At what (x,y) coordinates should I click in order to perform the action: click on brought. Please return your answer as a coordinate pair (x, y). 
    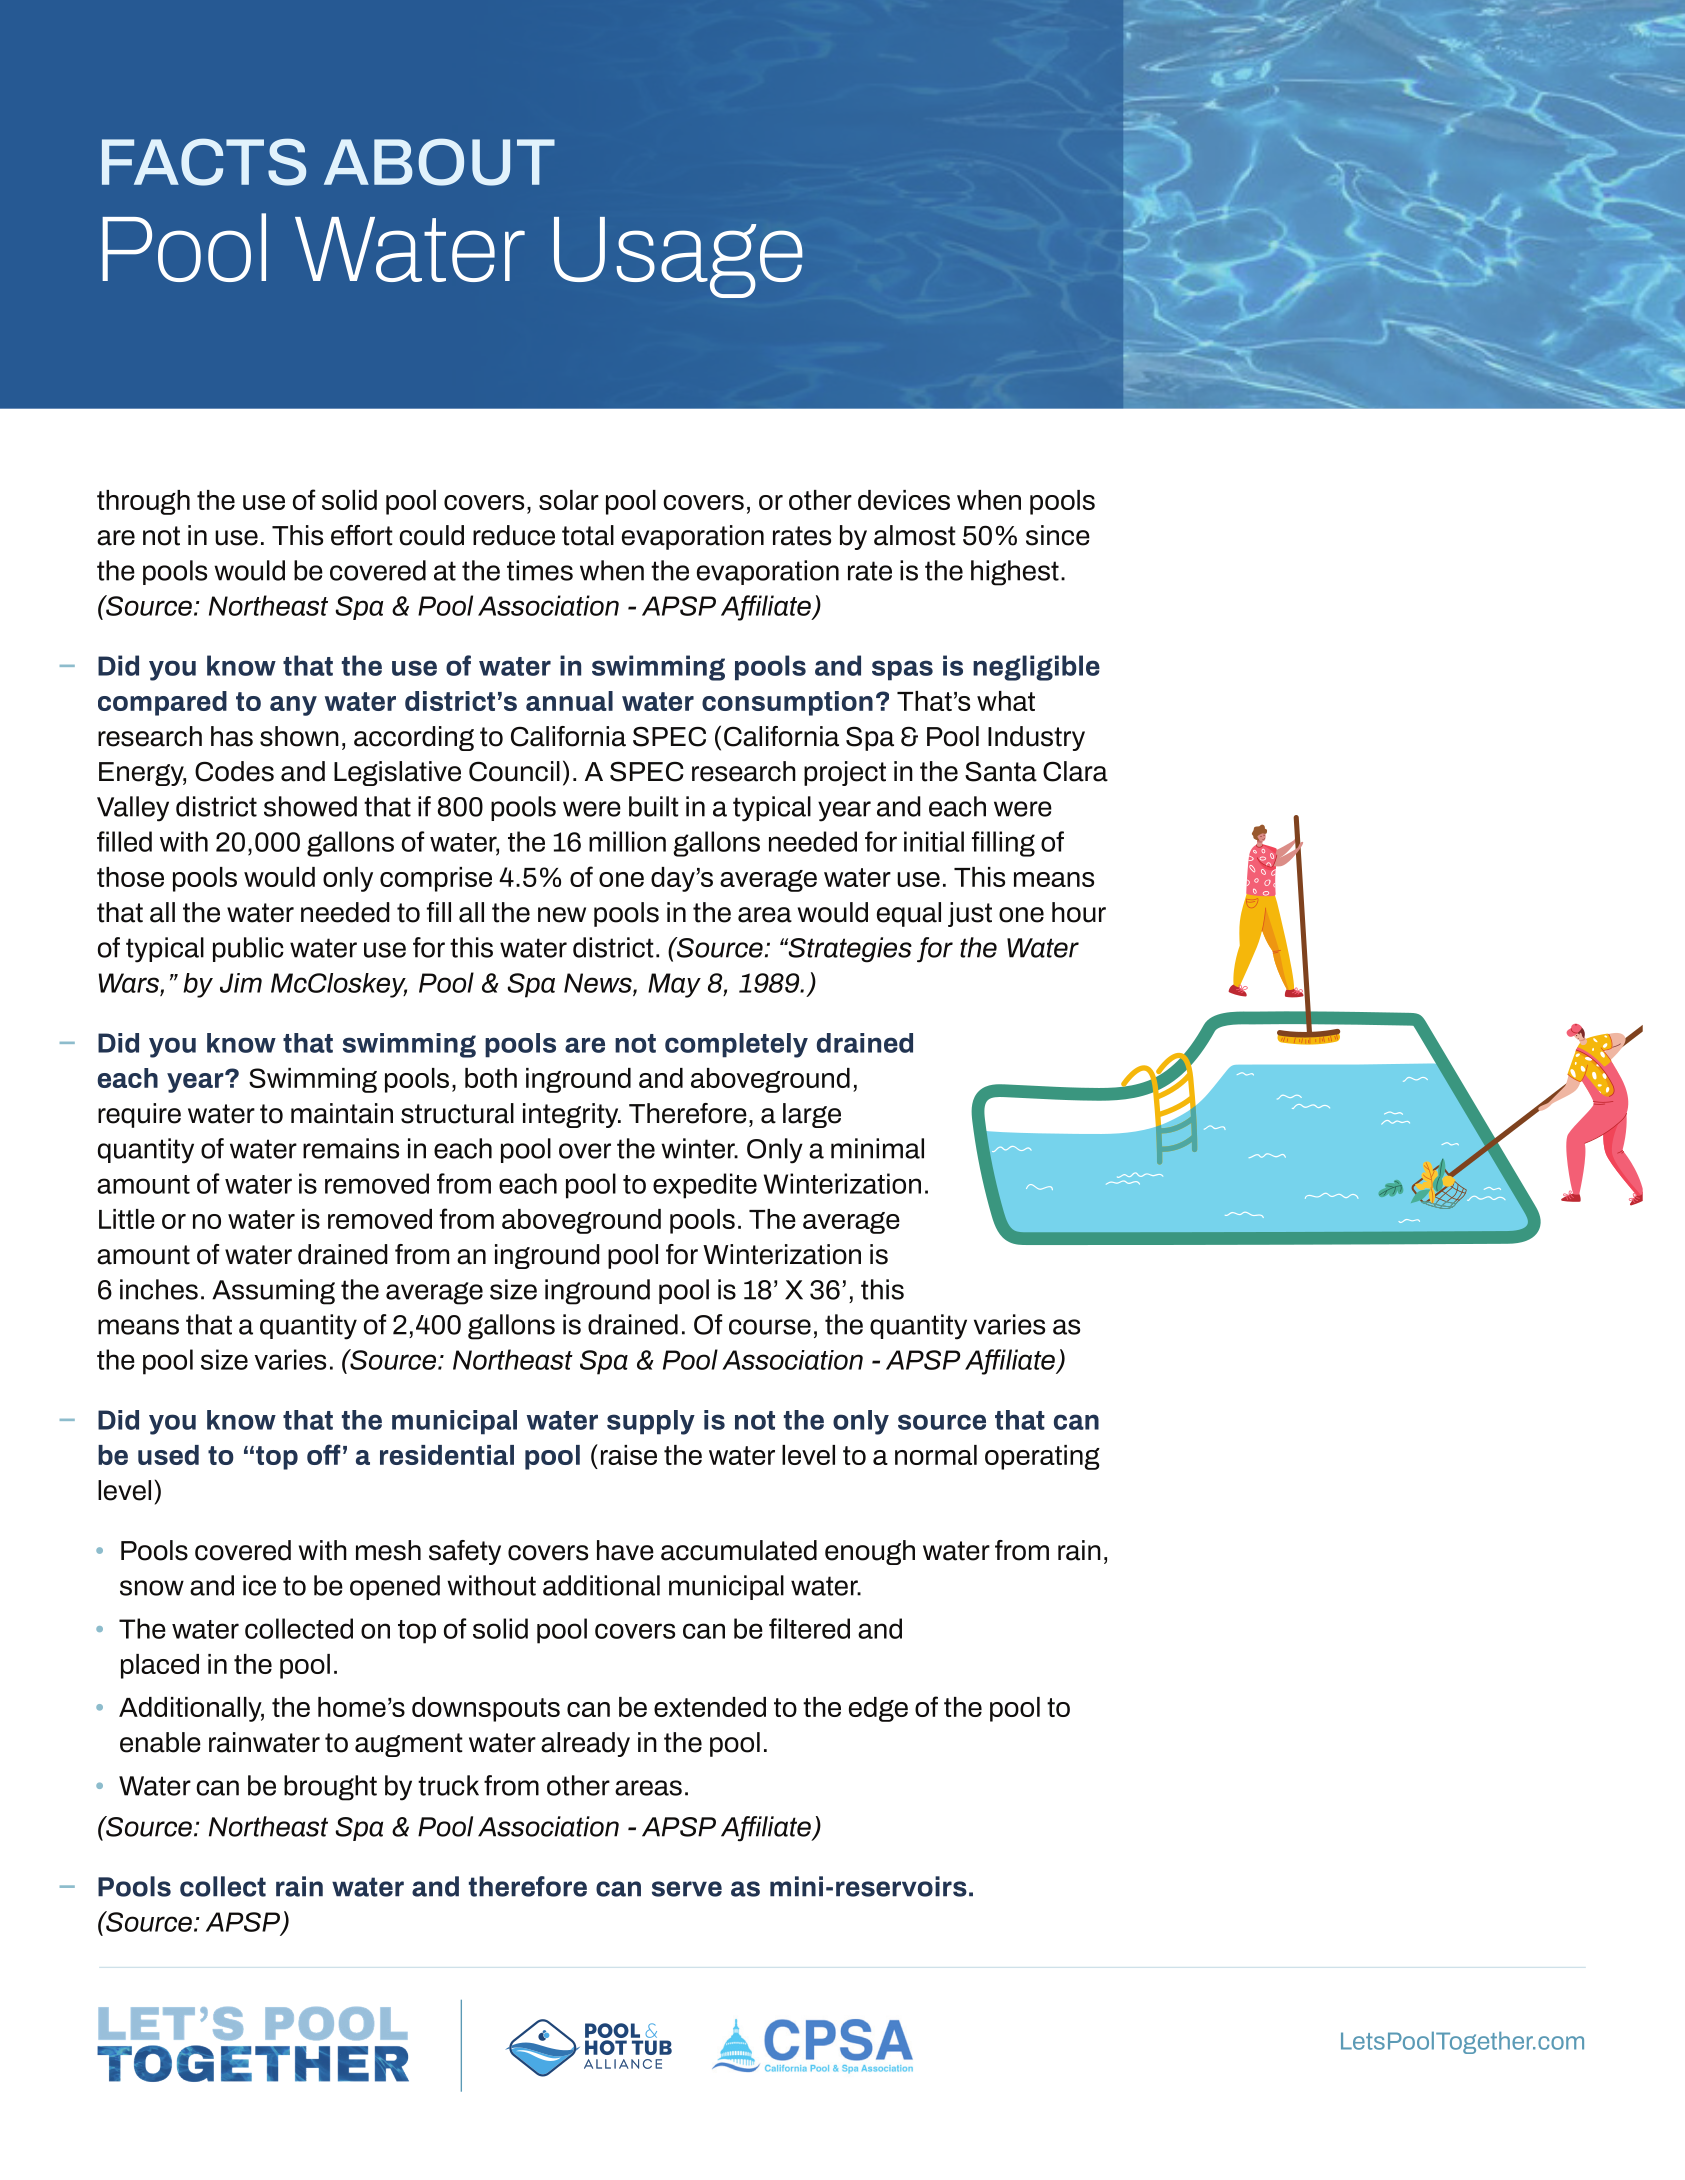
    Looking at the image, I should click on (330, 1788).
